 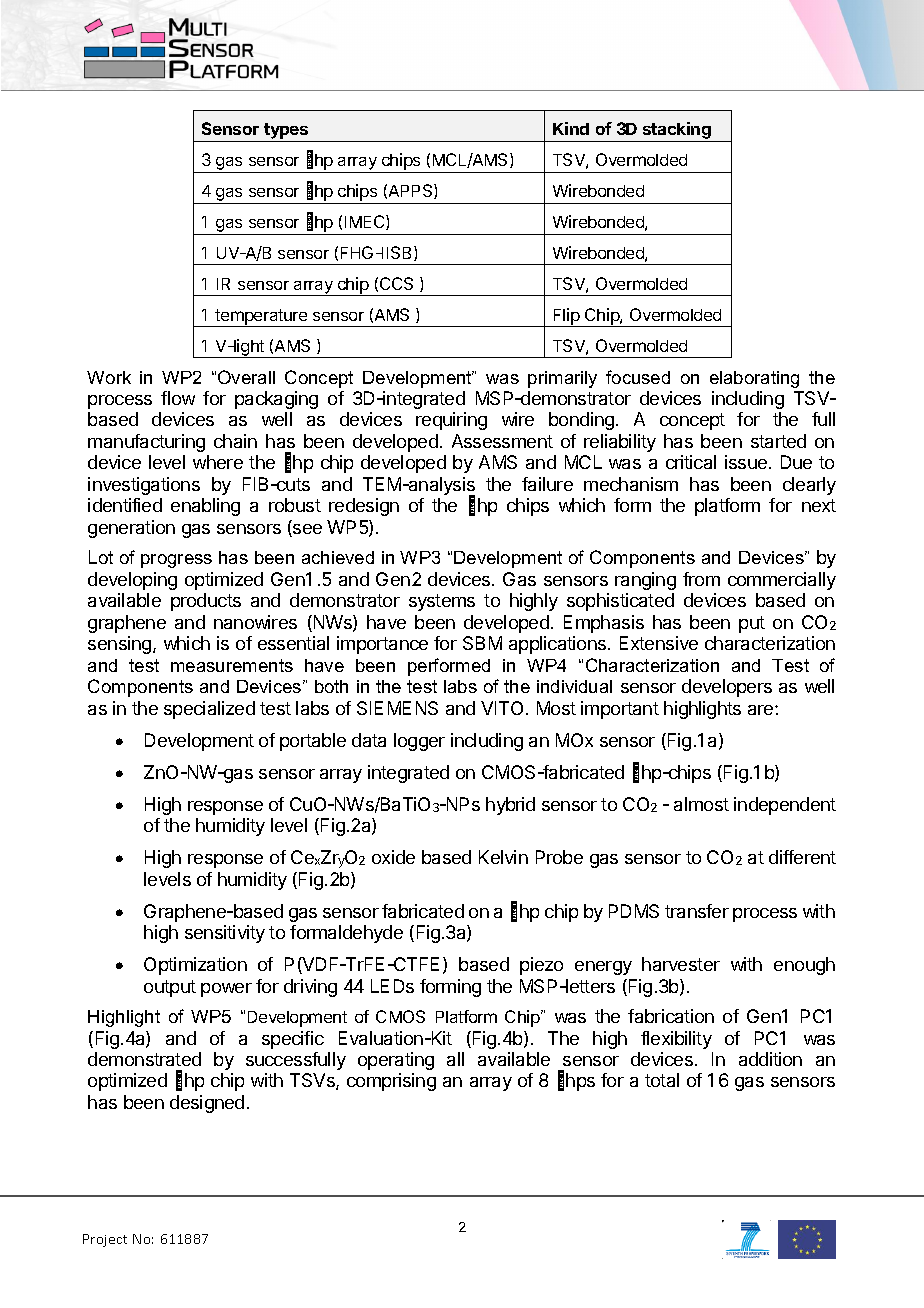 I want to click on Project, so click(x=105, y=1240).
